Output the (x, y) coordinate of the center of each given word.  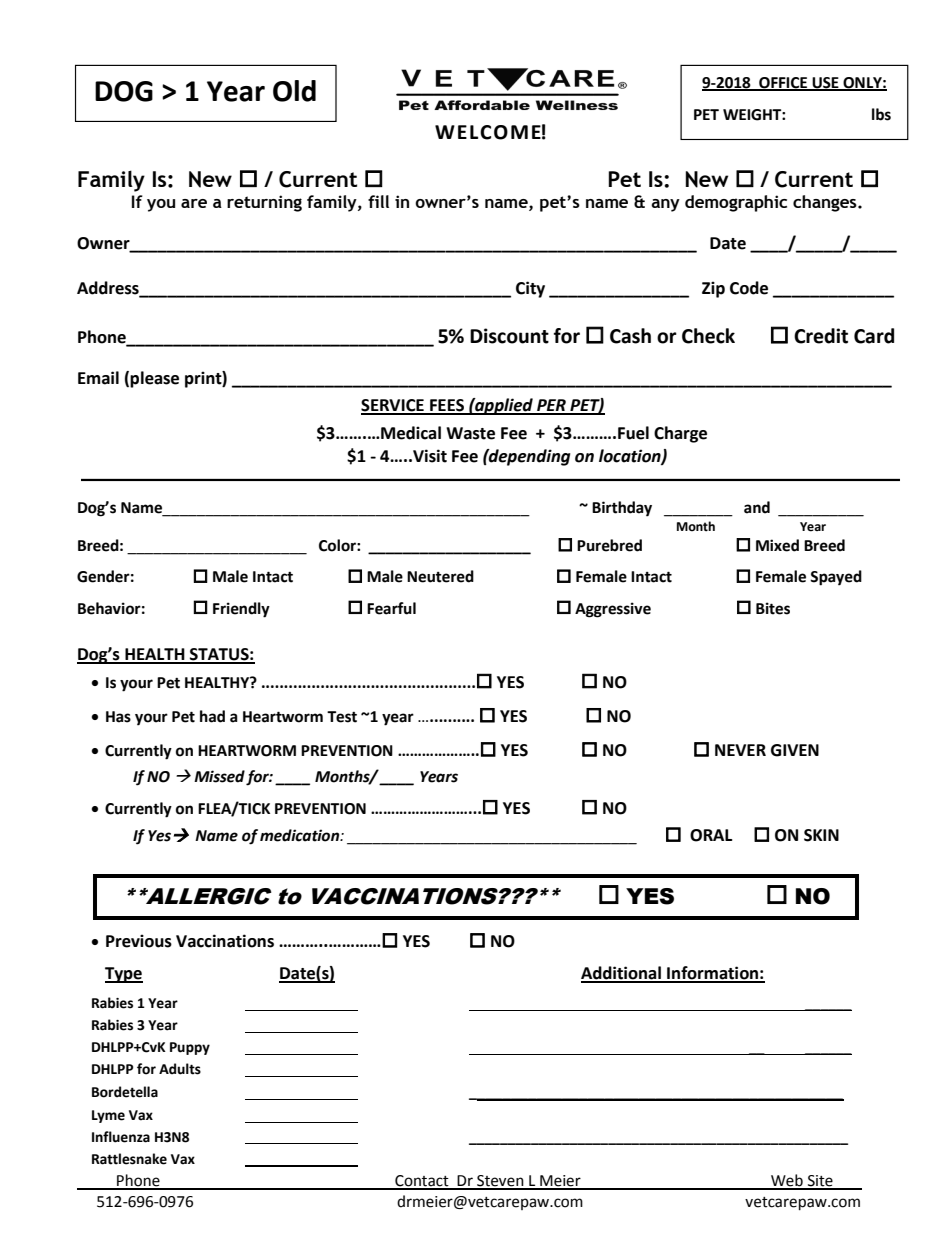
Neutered (440, 576)
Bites (773, 608)
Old (294, 91)
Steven (500, 1182)
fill (378, 201)
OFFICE (783, 83)
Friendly (241, 610)
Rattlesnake (129, 1159)
